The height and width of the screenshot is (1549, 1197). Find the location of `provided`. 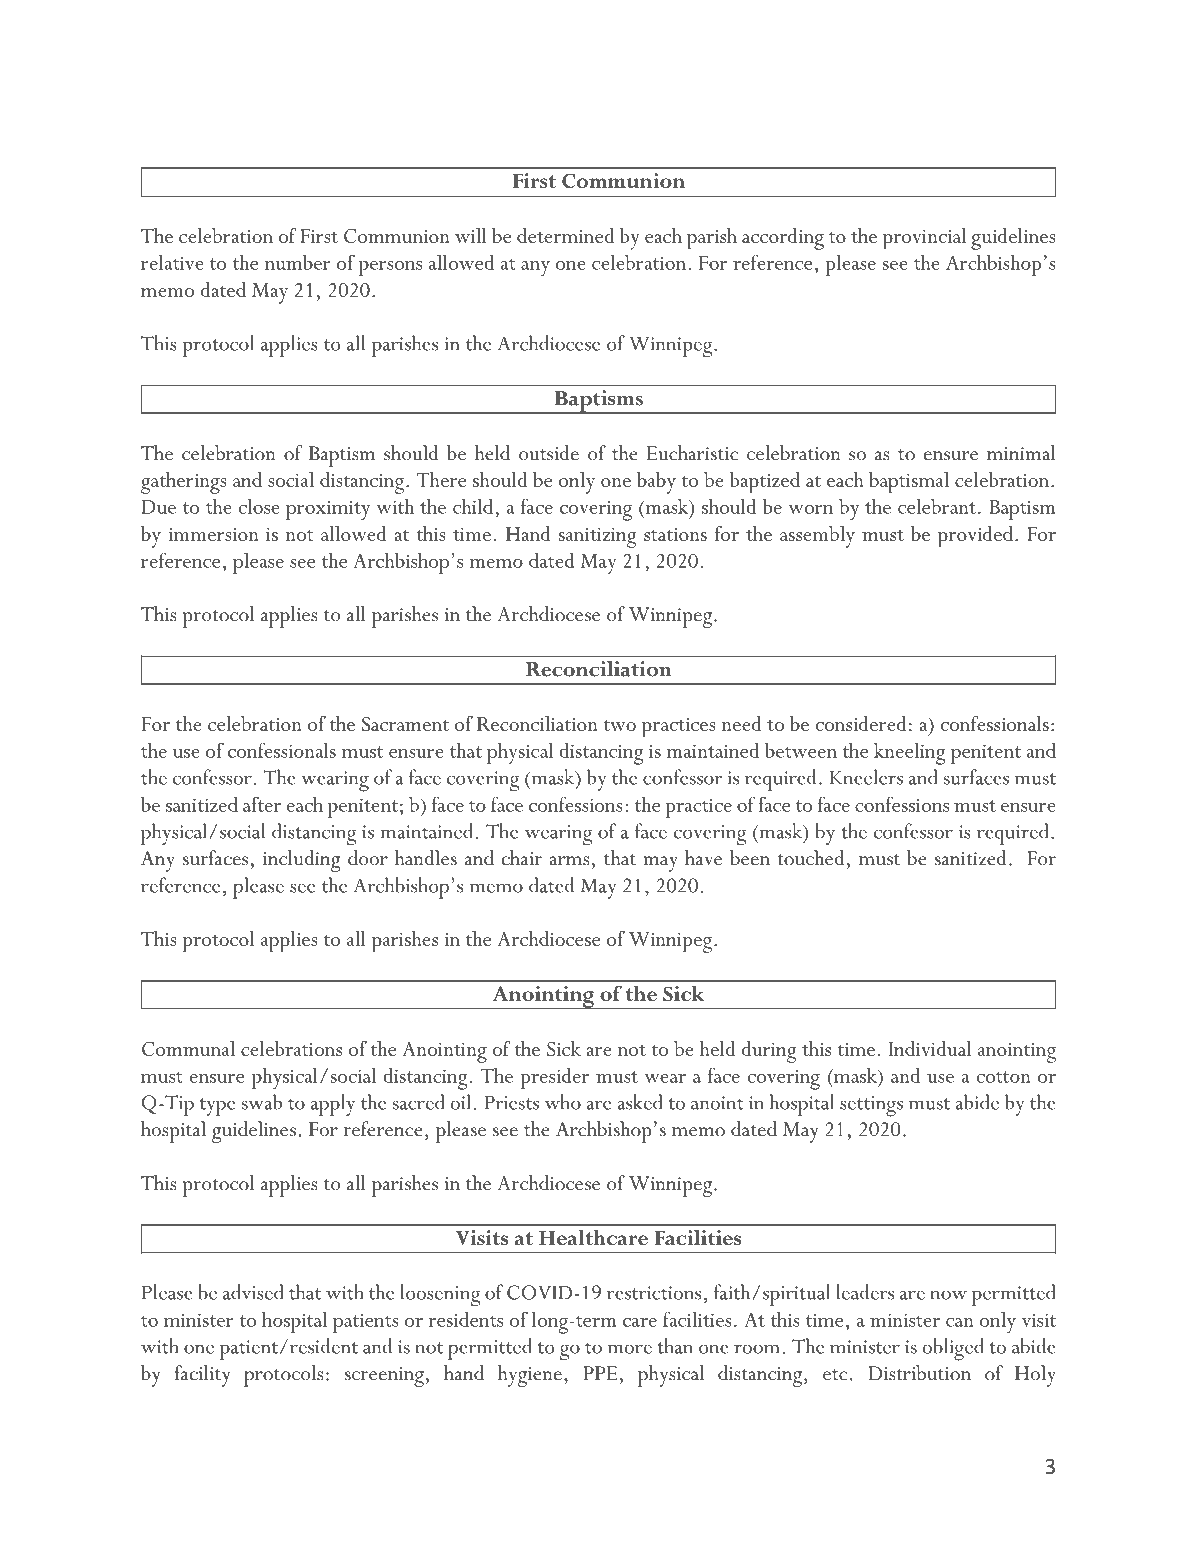

provided is located at coordinates (975, 537).
